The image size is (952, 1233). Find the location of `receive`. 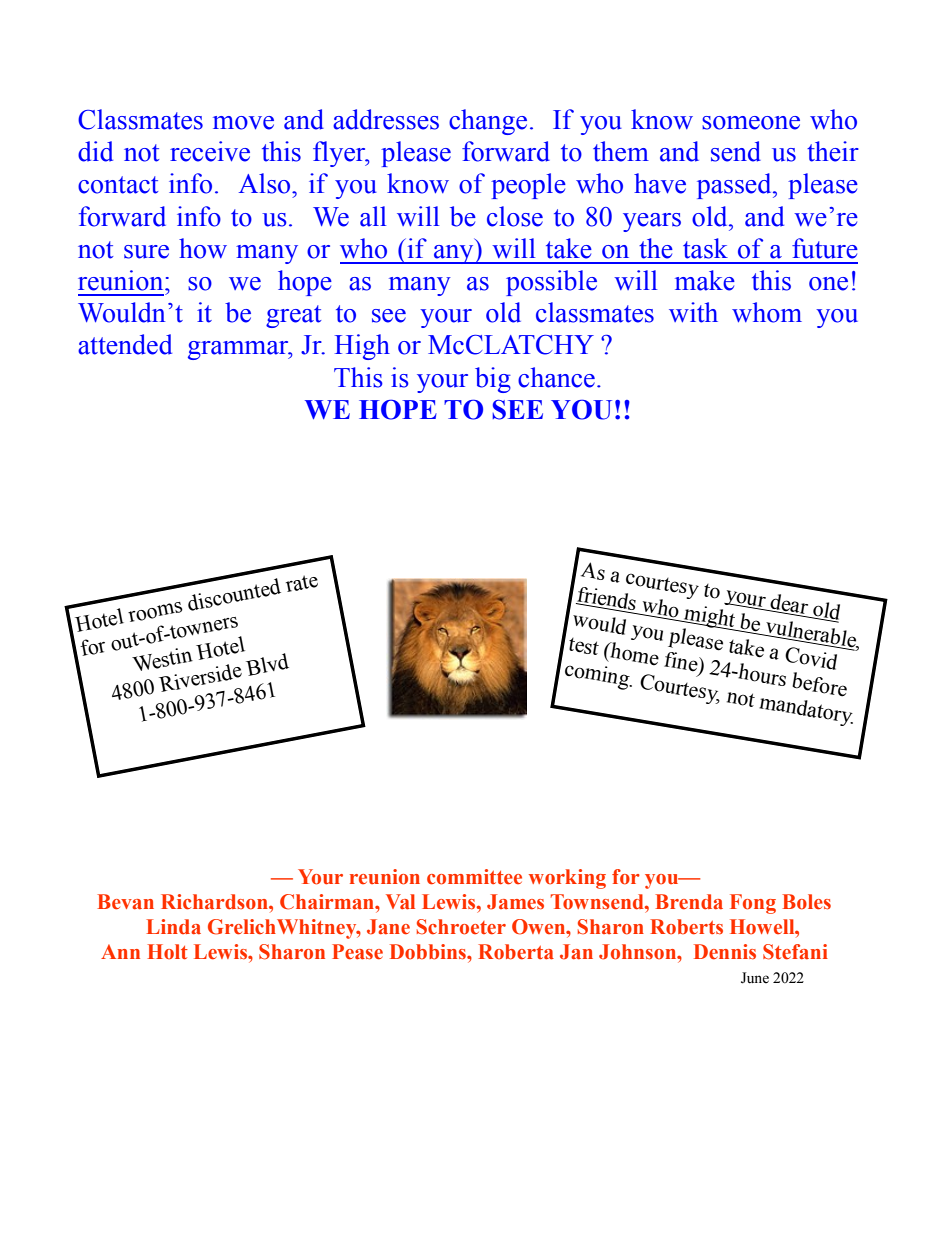

receive is located at coordinates (210, 151).
